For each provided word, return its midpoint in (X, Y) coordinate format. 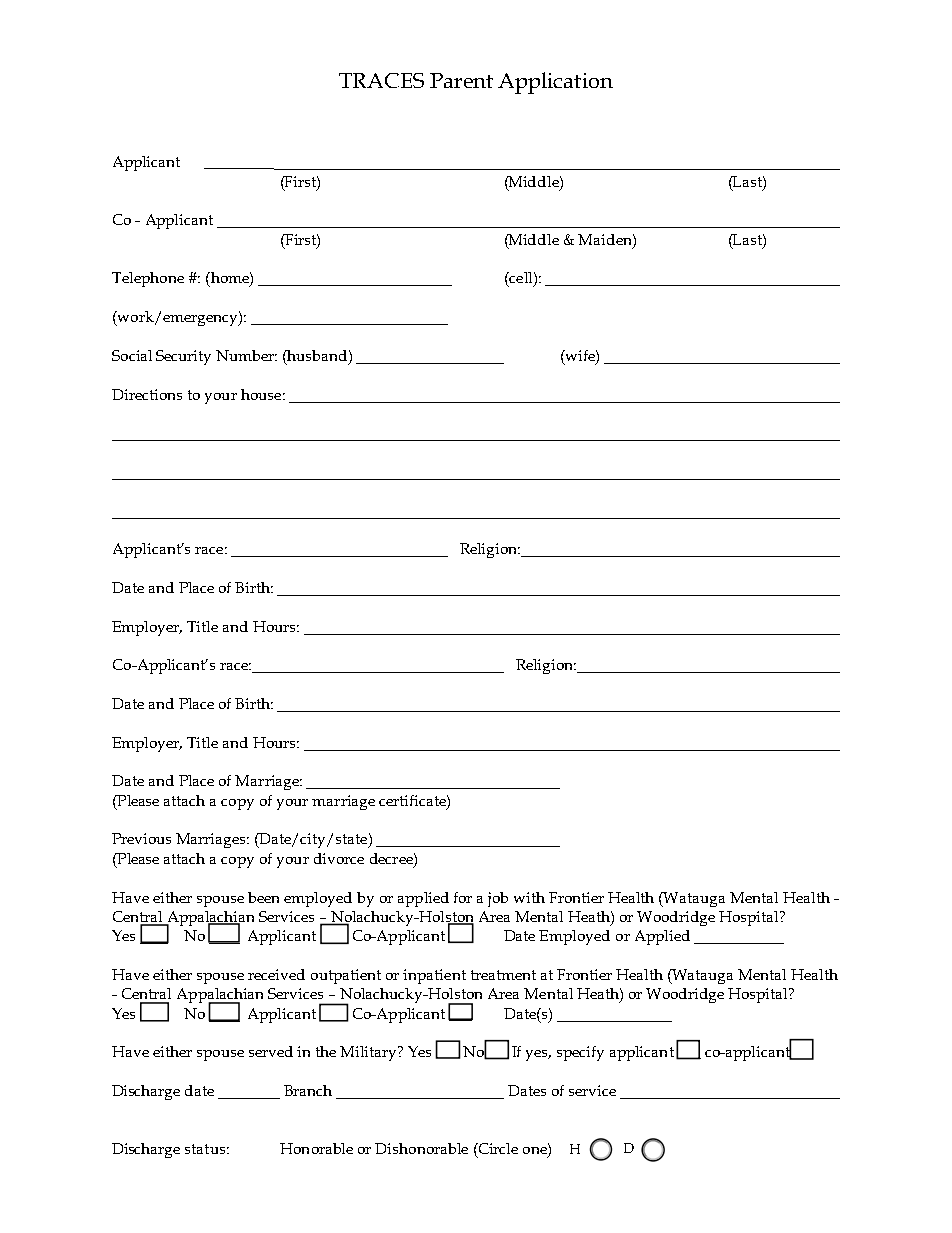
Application (555, 83)
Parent (461, 80)
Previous (141, 838)
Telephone (148, 279)
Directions (147, 394)
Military (369, 1053)
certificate (413, 800)
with (529, 897)
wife (580, 355)
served (271, 1051)
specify (580, 1053)
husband (318, 355)
